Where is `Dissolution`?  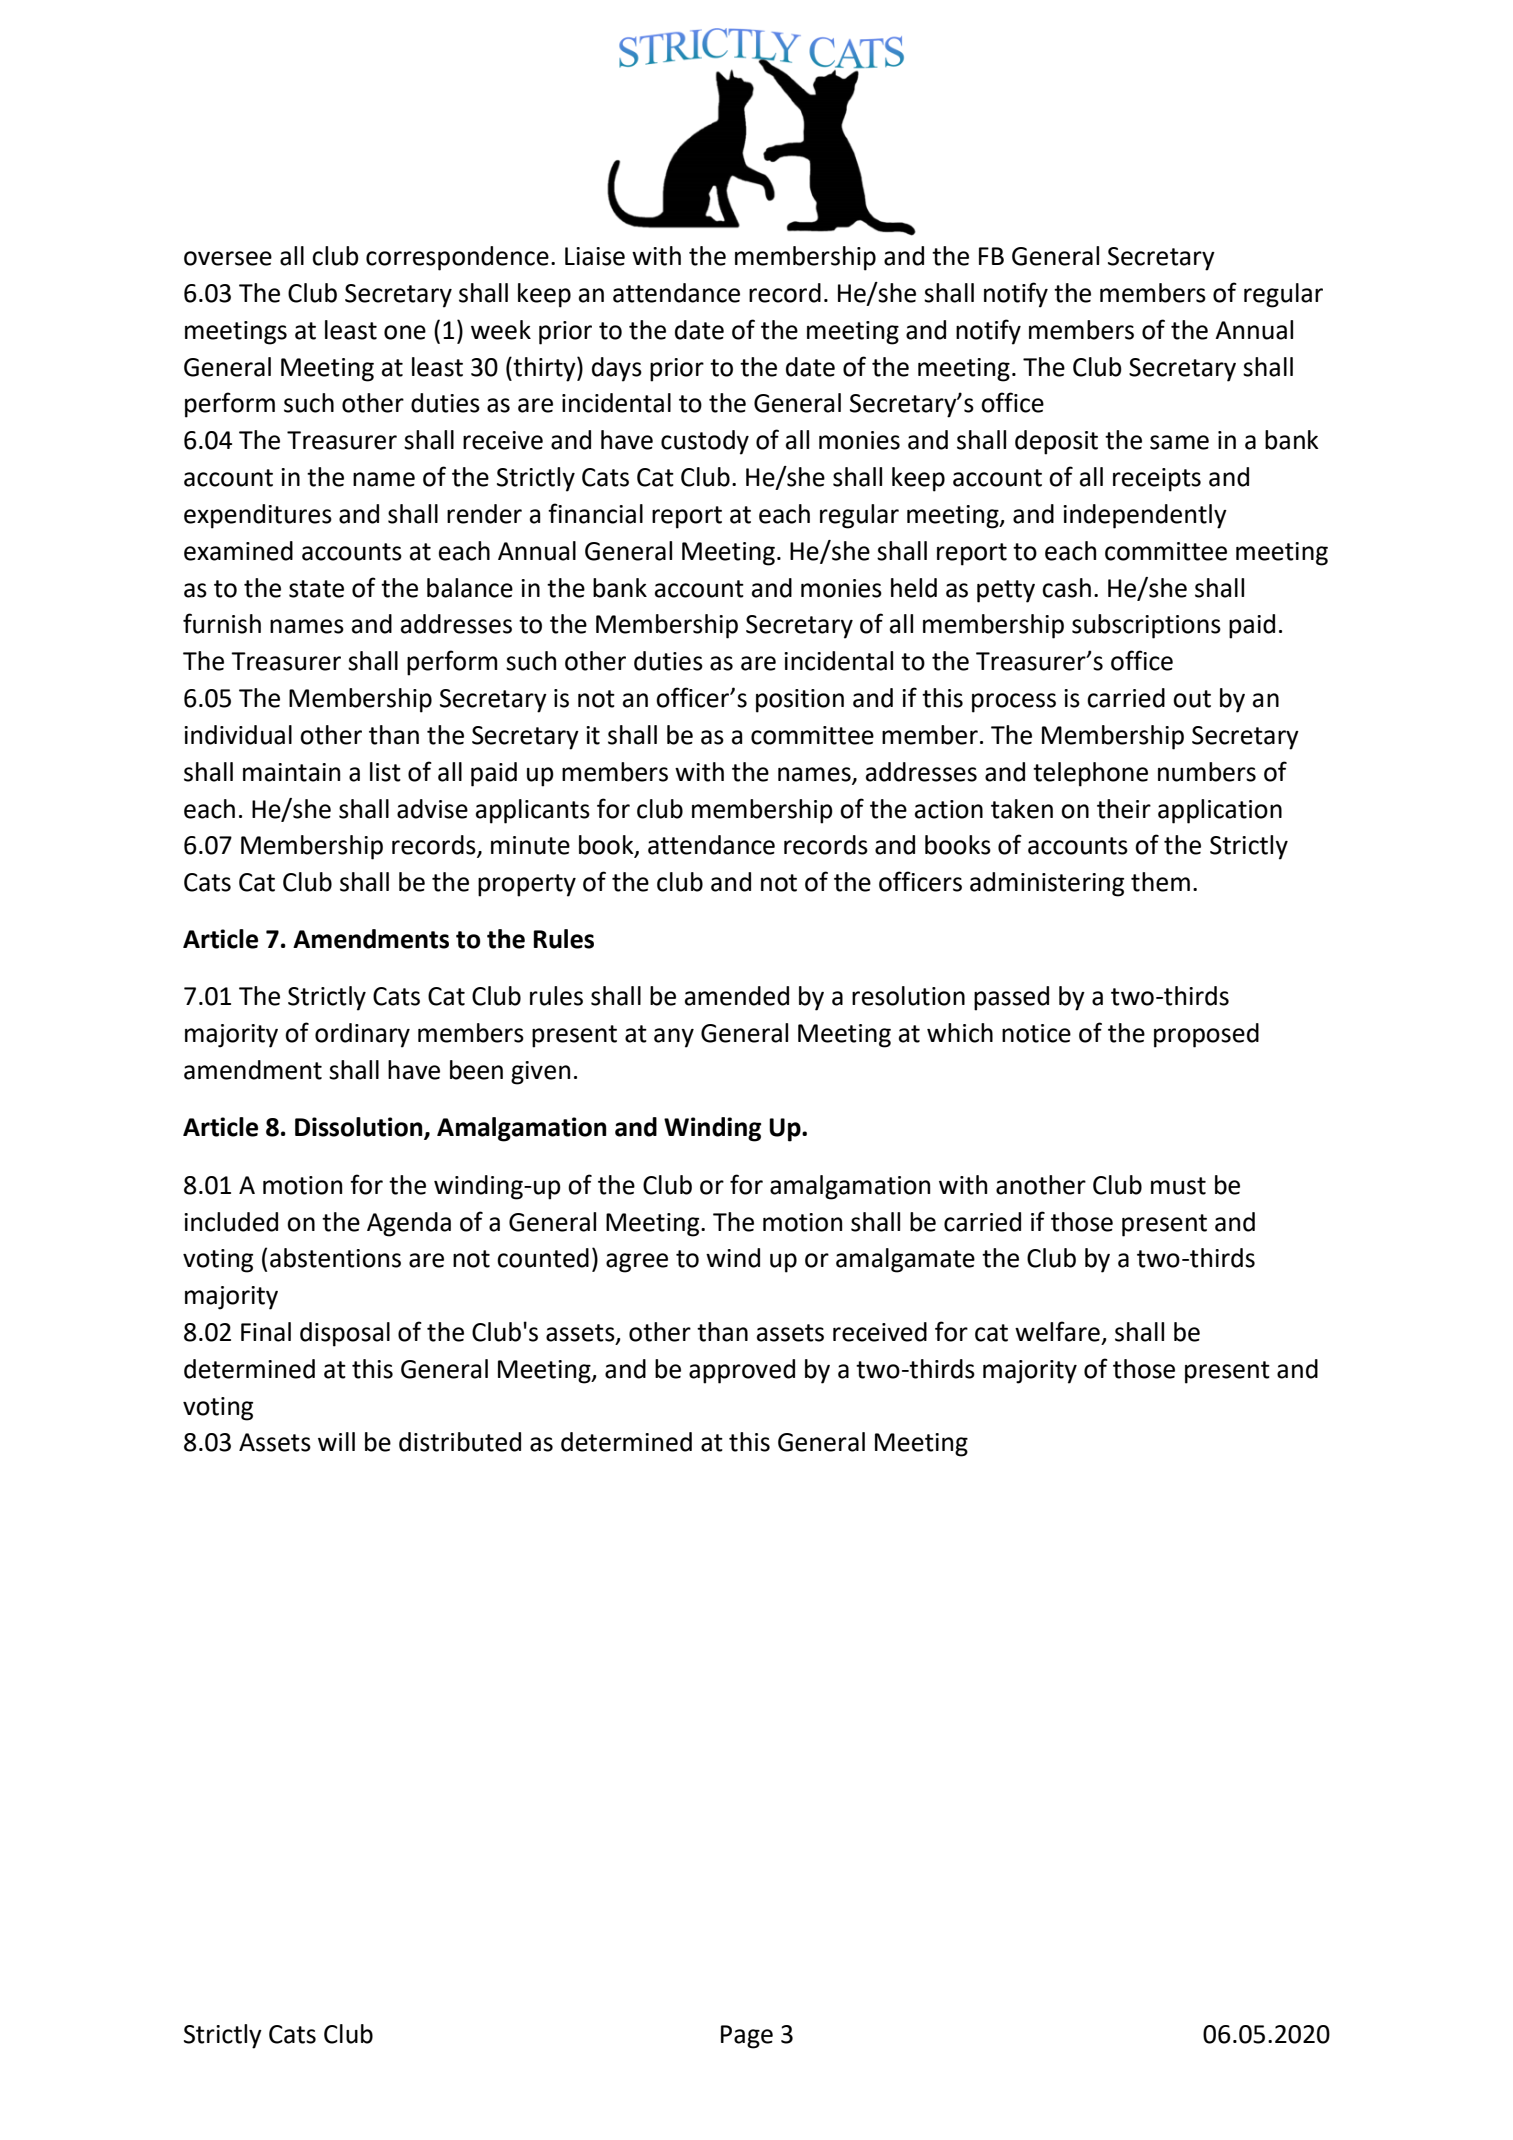 Dissolution is located at coordinates (360, 1128).
